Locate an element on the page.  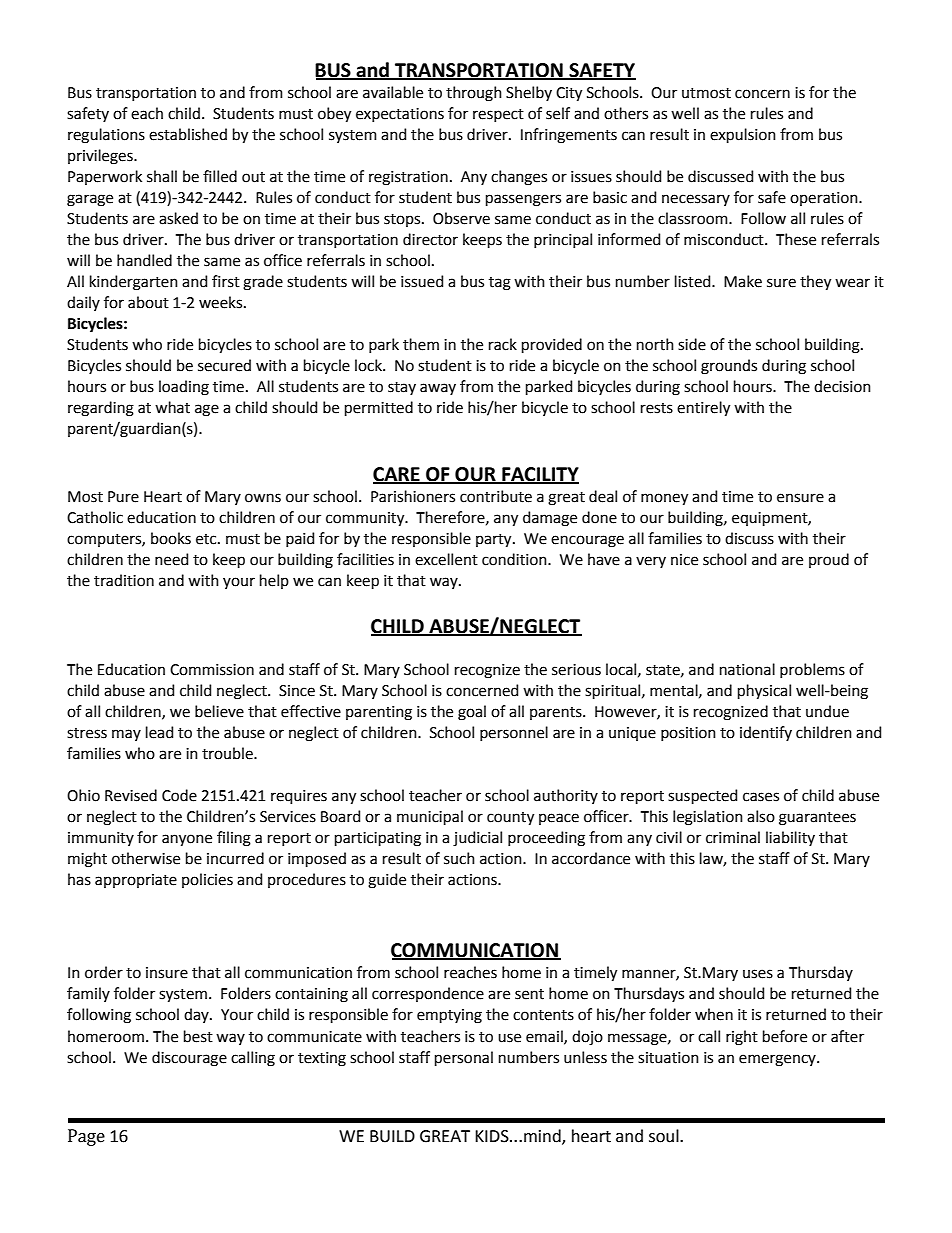
personal is located at coordinates (464, 1058).
